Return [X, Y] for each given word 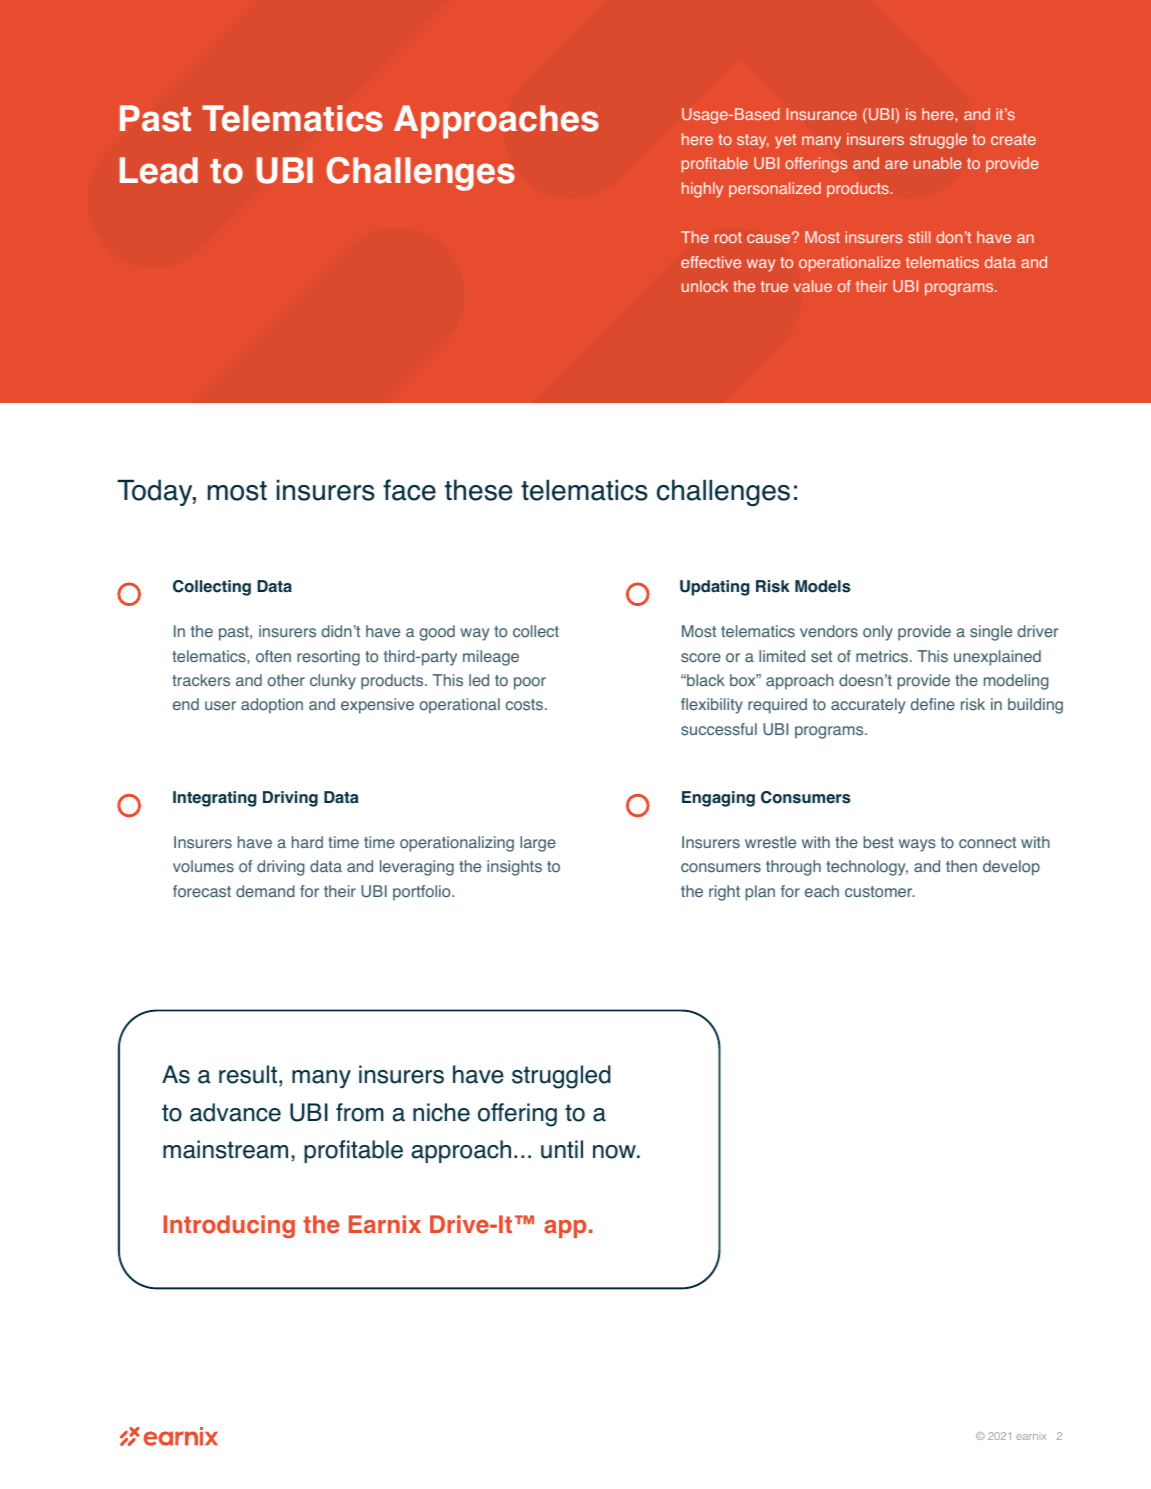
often [273, 656]
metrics [883, 656]
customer [880, 892]
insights [514, 868]
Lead [159, 170]
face [409, 490]
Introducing [229, 1226]
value [813, 286]
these [478, 490]
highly [702, 190]
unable [938, 163]
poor [530, 683]
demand [265, 891]
